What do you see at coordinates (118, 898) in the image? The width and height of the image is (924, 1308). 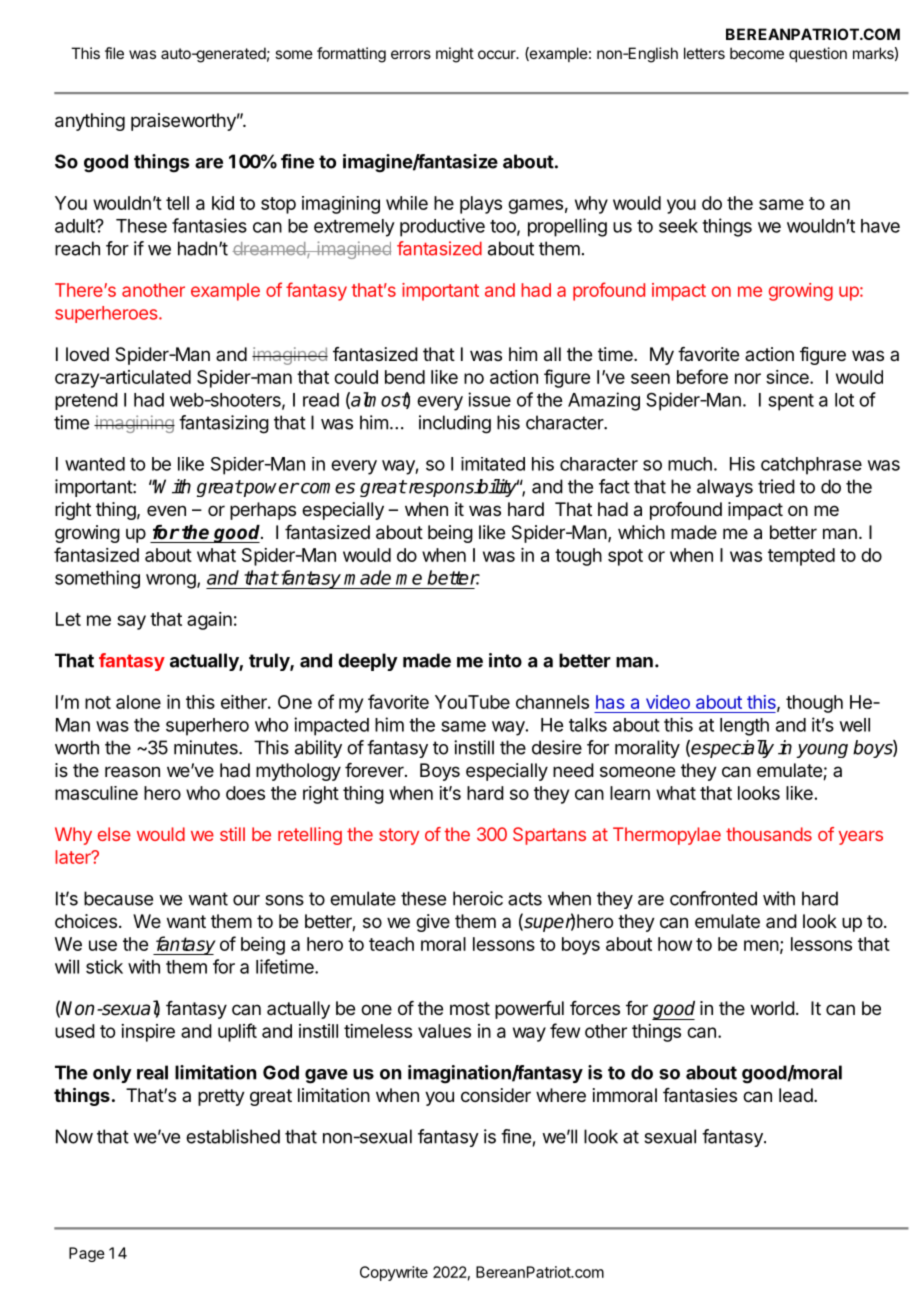 I see `because` at bounding box center [118, 898].
